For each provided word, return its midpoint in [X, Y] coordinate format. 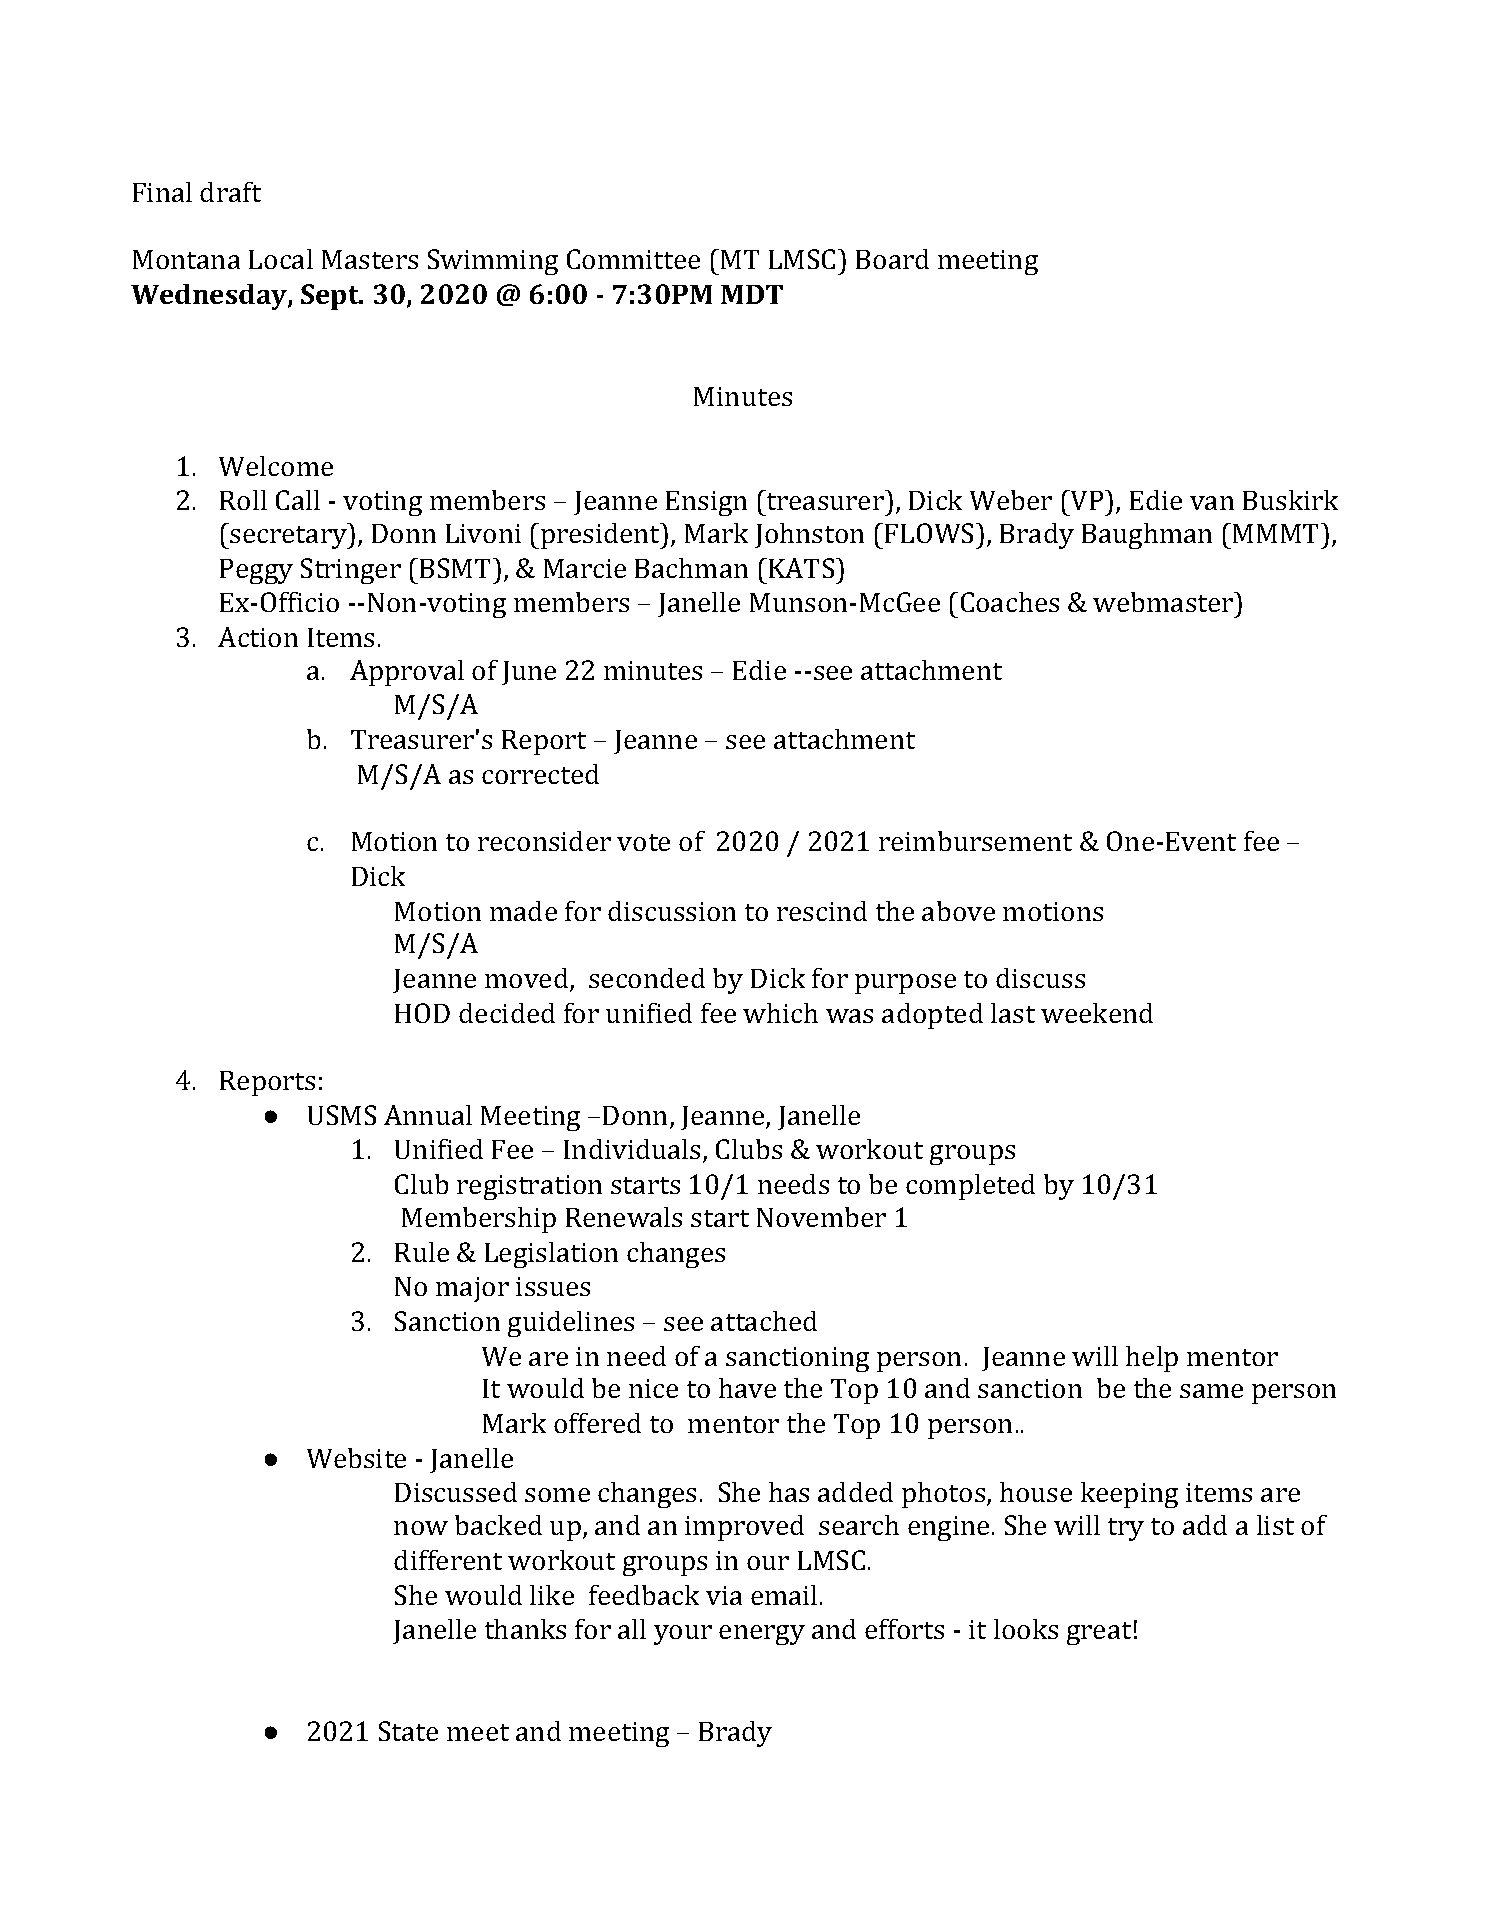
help [1152, 1359]
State [408, 1731]
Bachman [691, 568]
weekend [1097, 1013]
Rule [422, 1252]
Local [281, 259]
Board [892, 259]
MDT [752, 294]
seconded [647, 978]
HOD [422, 1013]
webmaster [1164, 602]
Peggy [256, 571]
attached [764, 1321]
